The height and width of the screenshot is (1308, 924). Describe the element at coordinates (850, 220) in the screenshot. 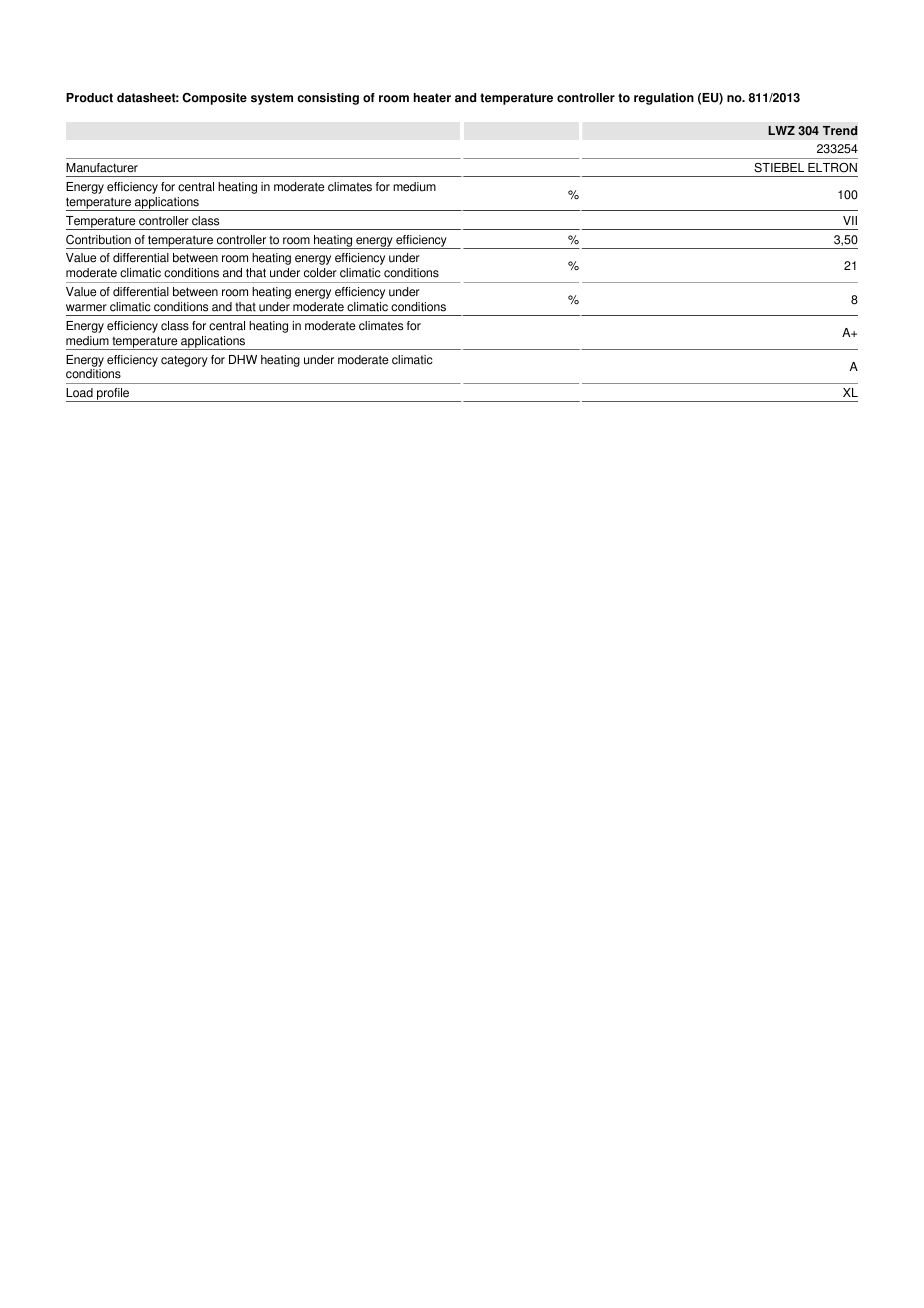

I see `VII` at that location.
